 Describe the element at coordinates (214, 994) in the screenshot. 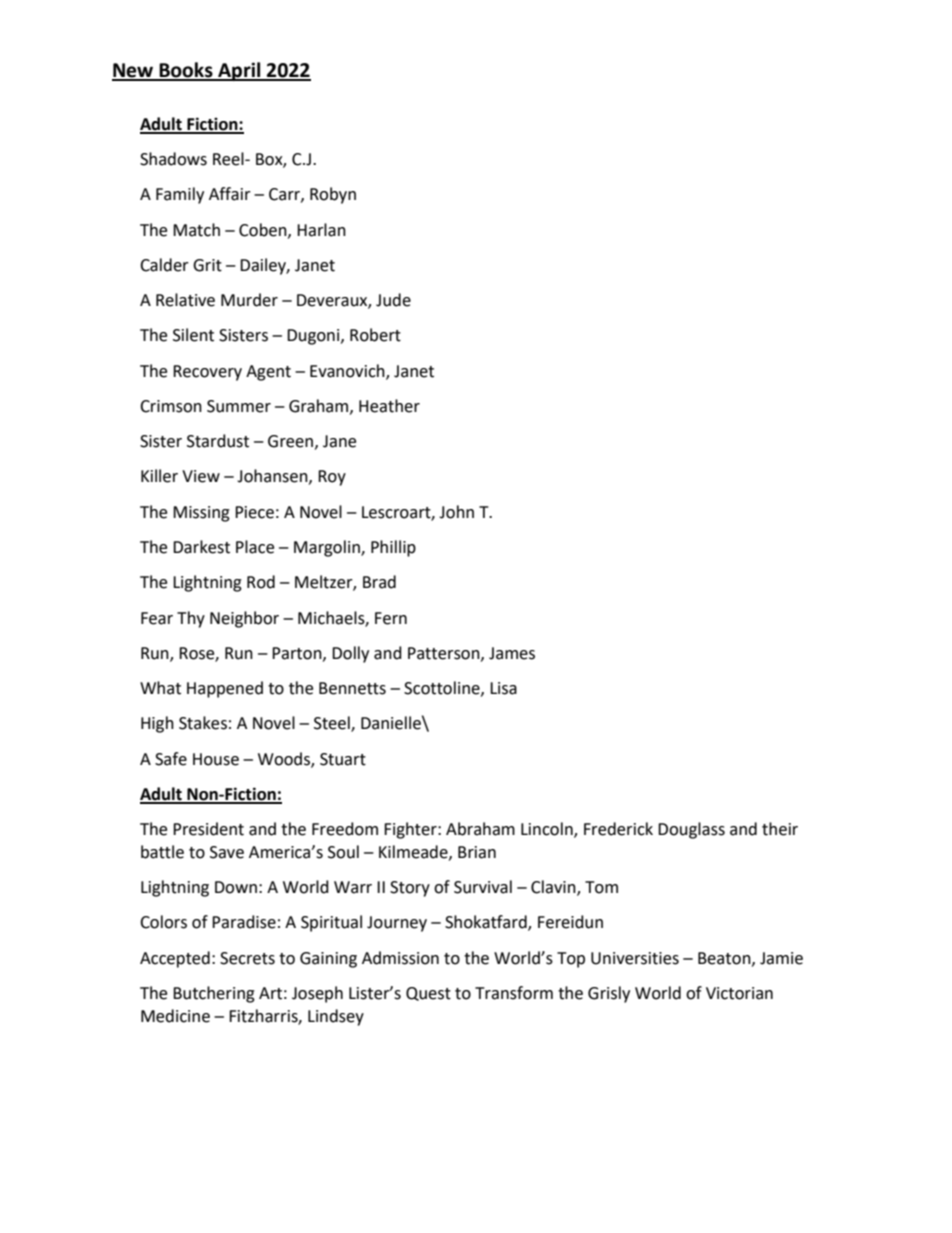

I see `Butchering` at that location.
